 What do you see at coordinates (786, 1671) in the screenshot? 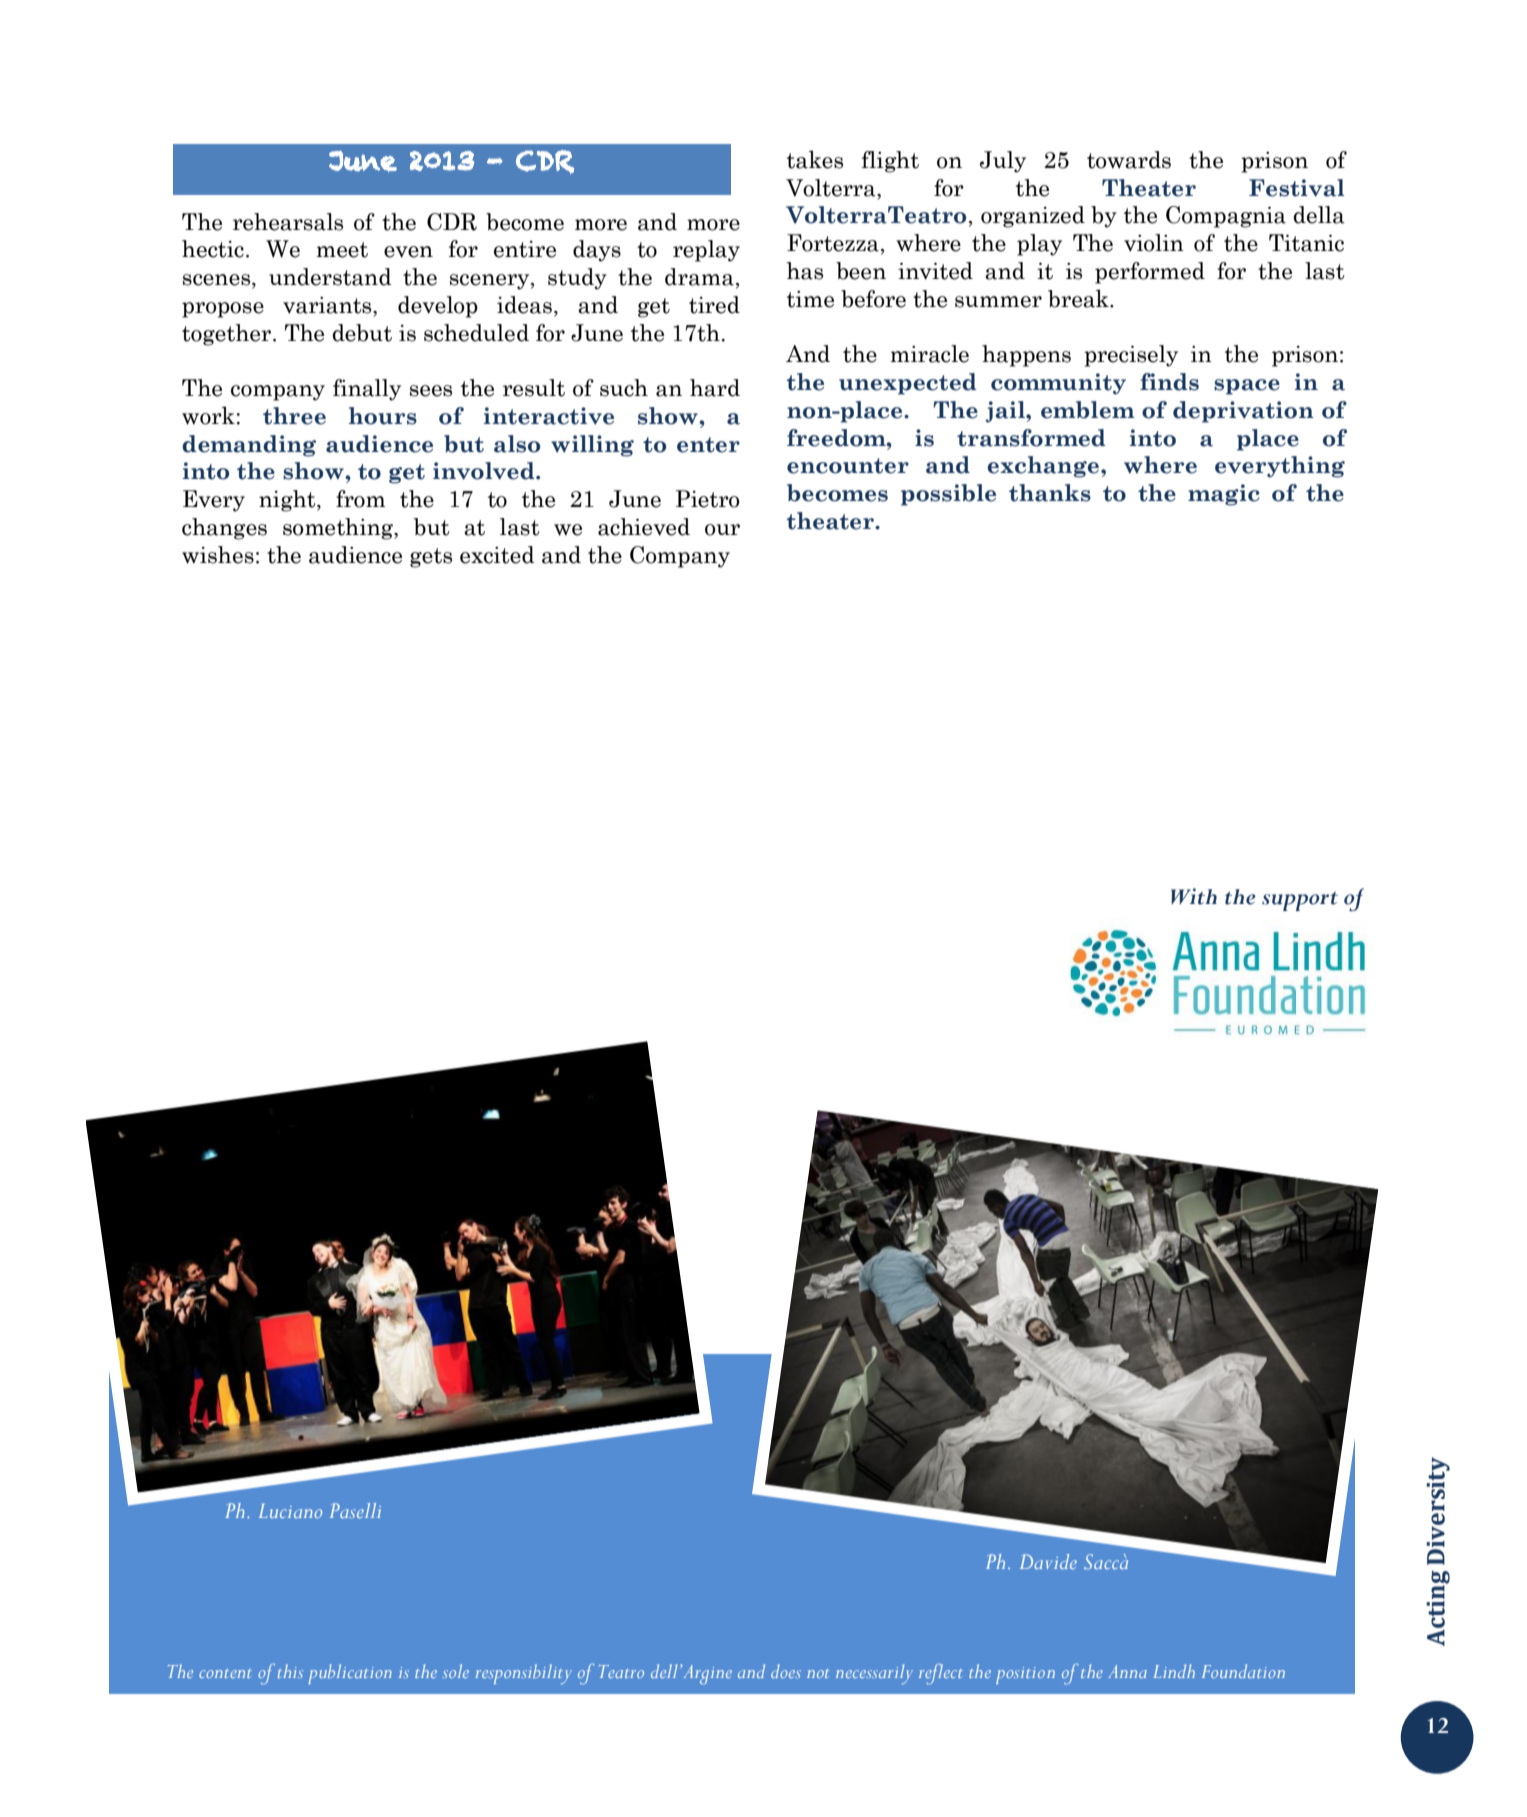
I see `does` at bounding box center [786, 1671].
